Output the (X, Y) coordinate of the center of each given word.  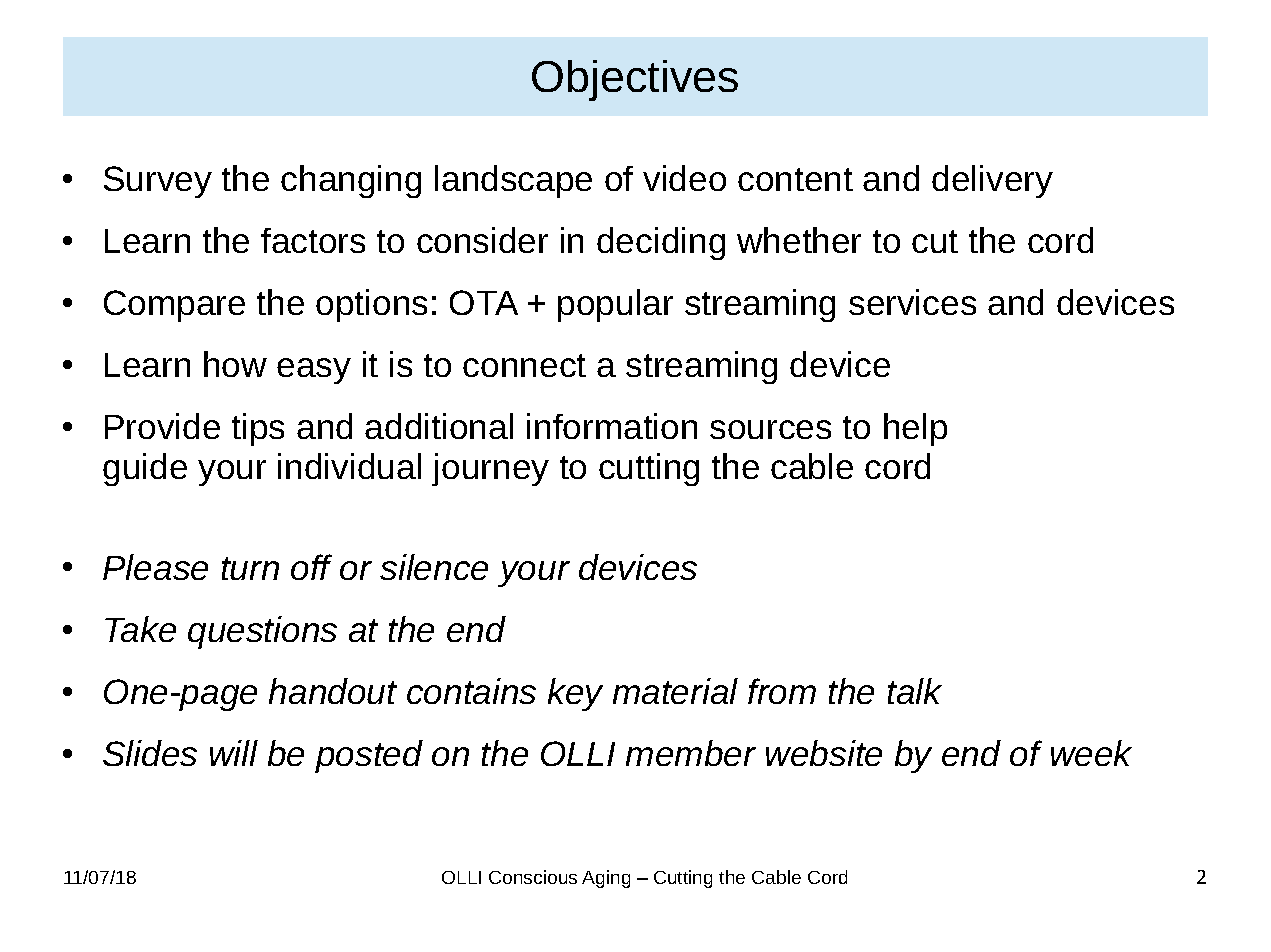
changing (351, 181)
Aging (606, 879)
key (575, 694)
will (234, 753)
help (915, 429)
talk (915, 691)
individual (349, 466)
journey (490, 469)
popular (615, 305)
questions (262, 632)
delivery (992, 181)
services (912, 302)
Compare (174, 306)
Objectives (635, 80)
